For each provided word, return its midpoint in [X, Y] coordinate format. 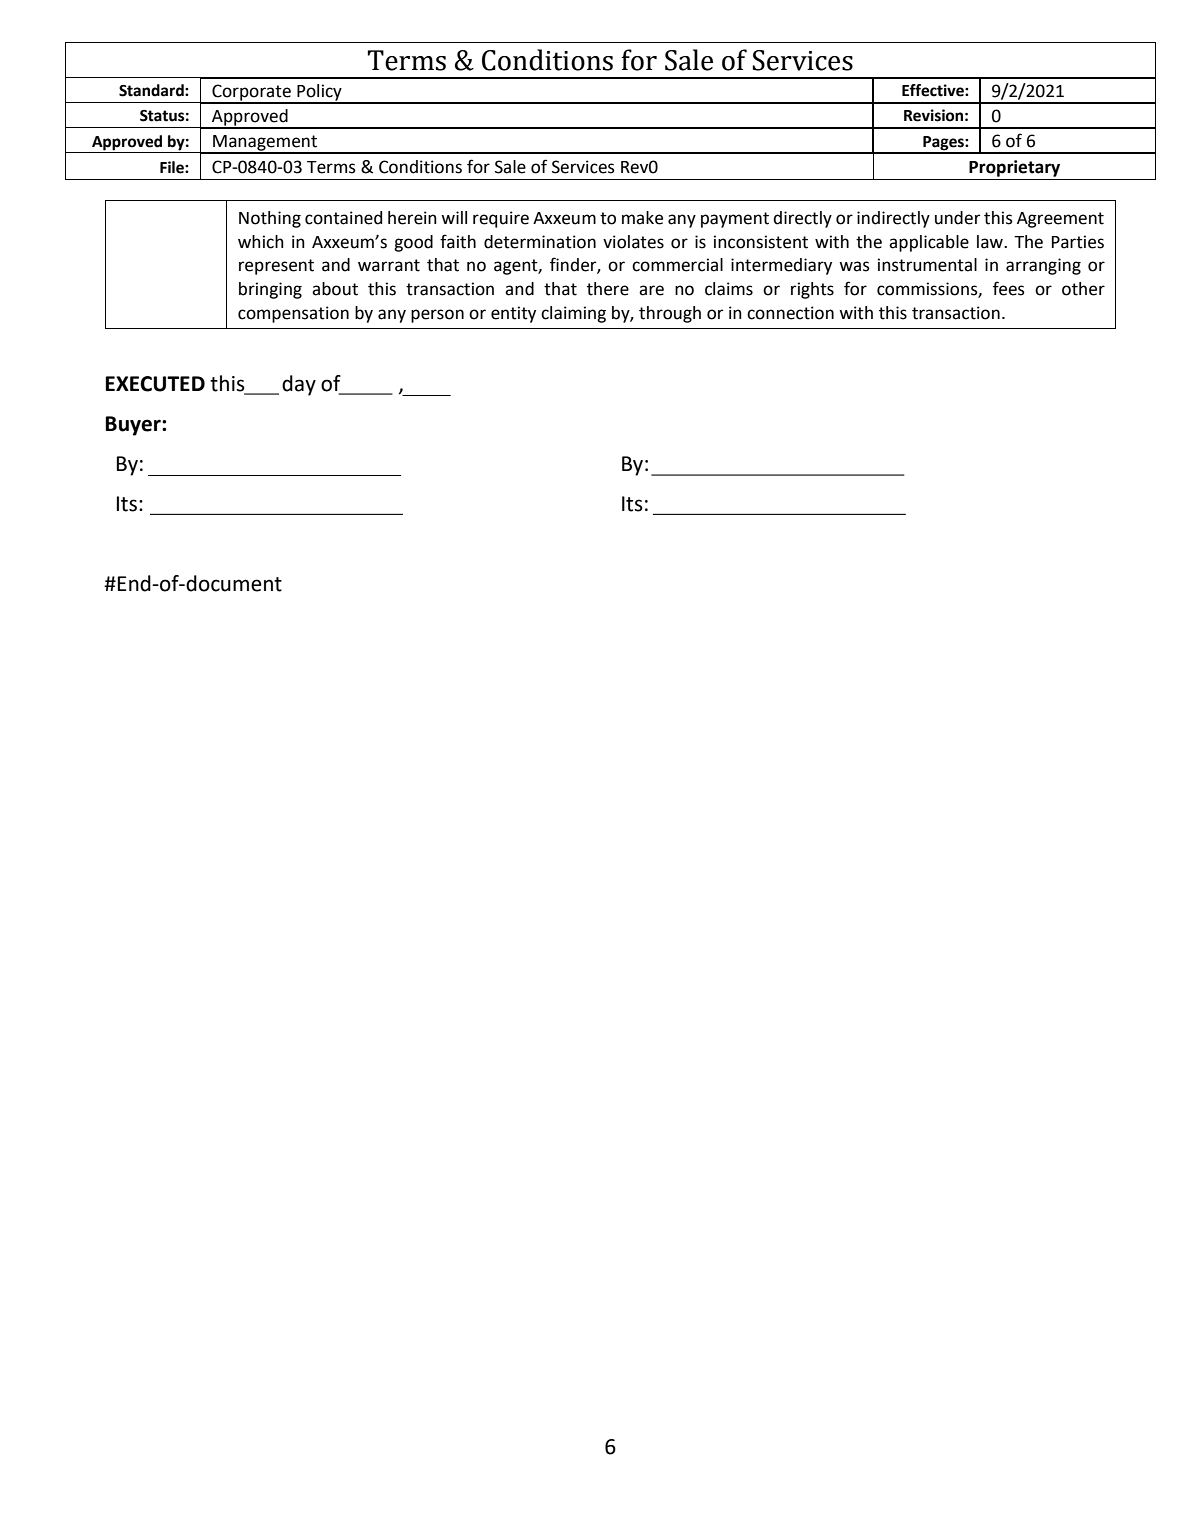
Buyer [134, 426]
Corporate [251, 93]
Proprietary [1014, 168]
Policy [319, 93]
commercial [677, 265]
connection [790, 313]
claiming [573, 314]
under [957, 218]
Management [265, 144]
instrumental [927, 265]
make [642, 218]
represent [276, 267]
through [670, 314]
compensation [293, 314]
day [299, 385]
